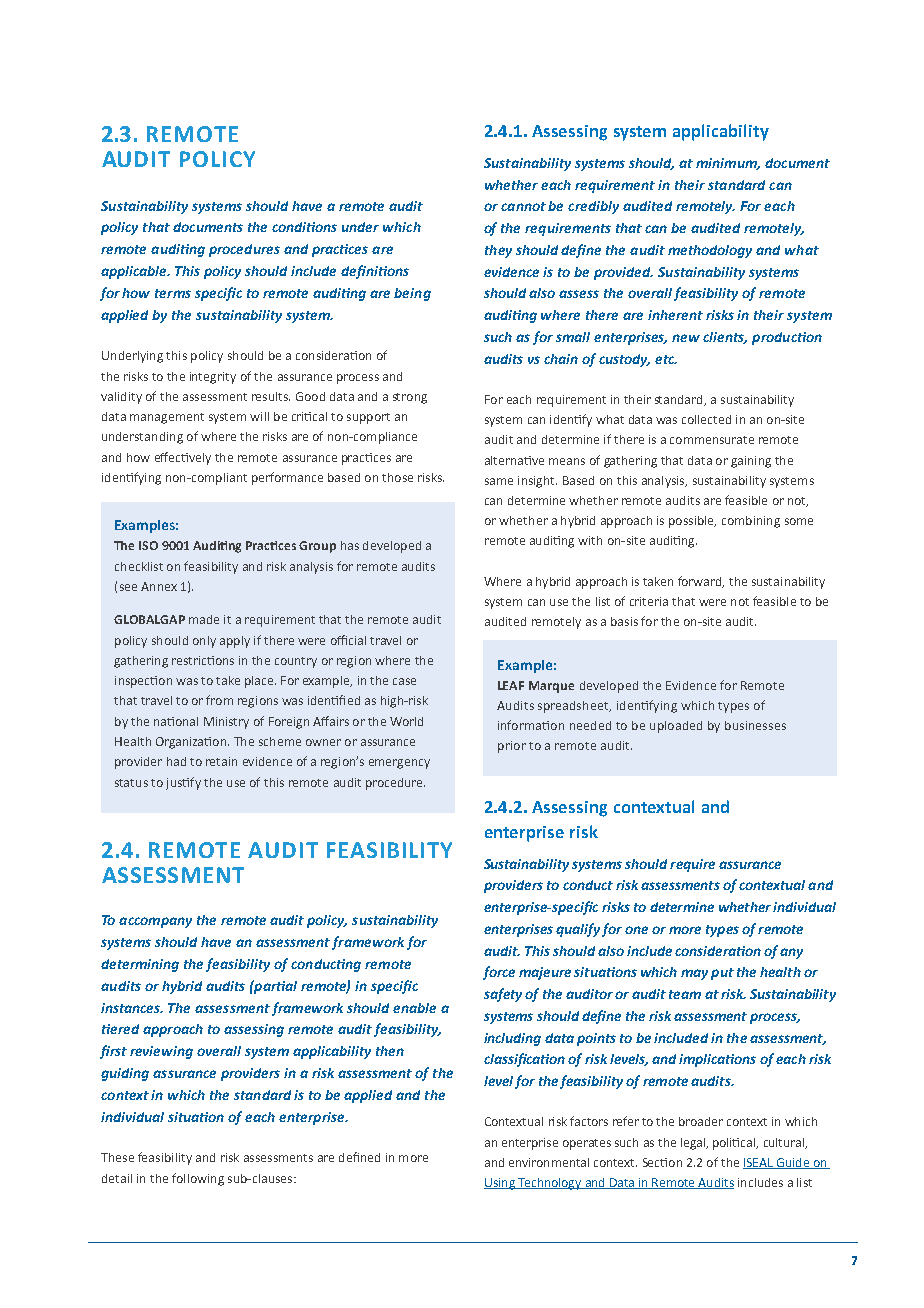 This document has height=1308, width=924. Describe the element at coordinates (198, 1179) in the document. I see `following` at that location.
